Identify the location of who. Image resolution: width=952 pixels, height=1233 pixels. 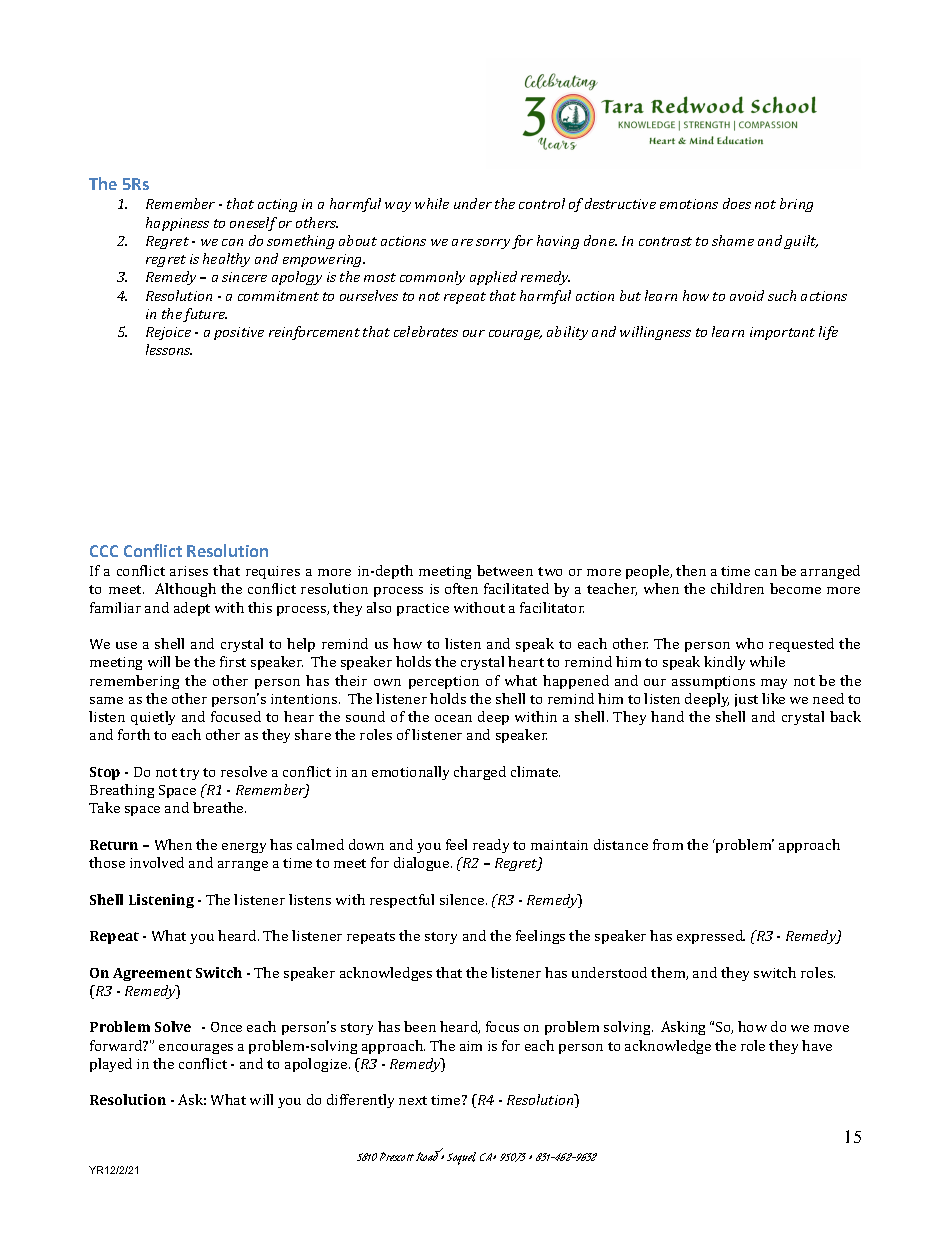
(749, 643).
